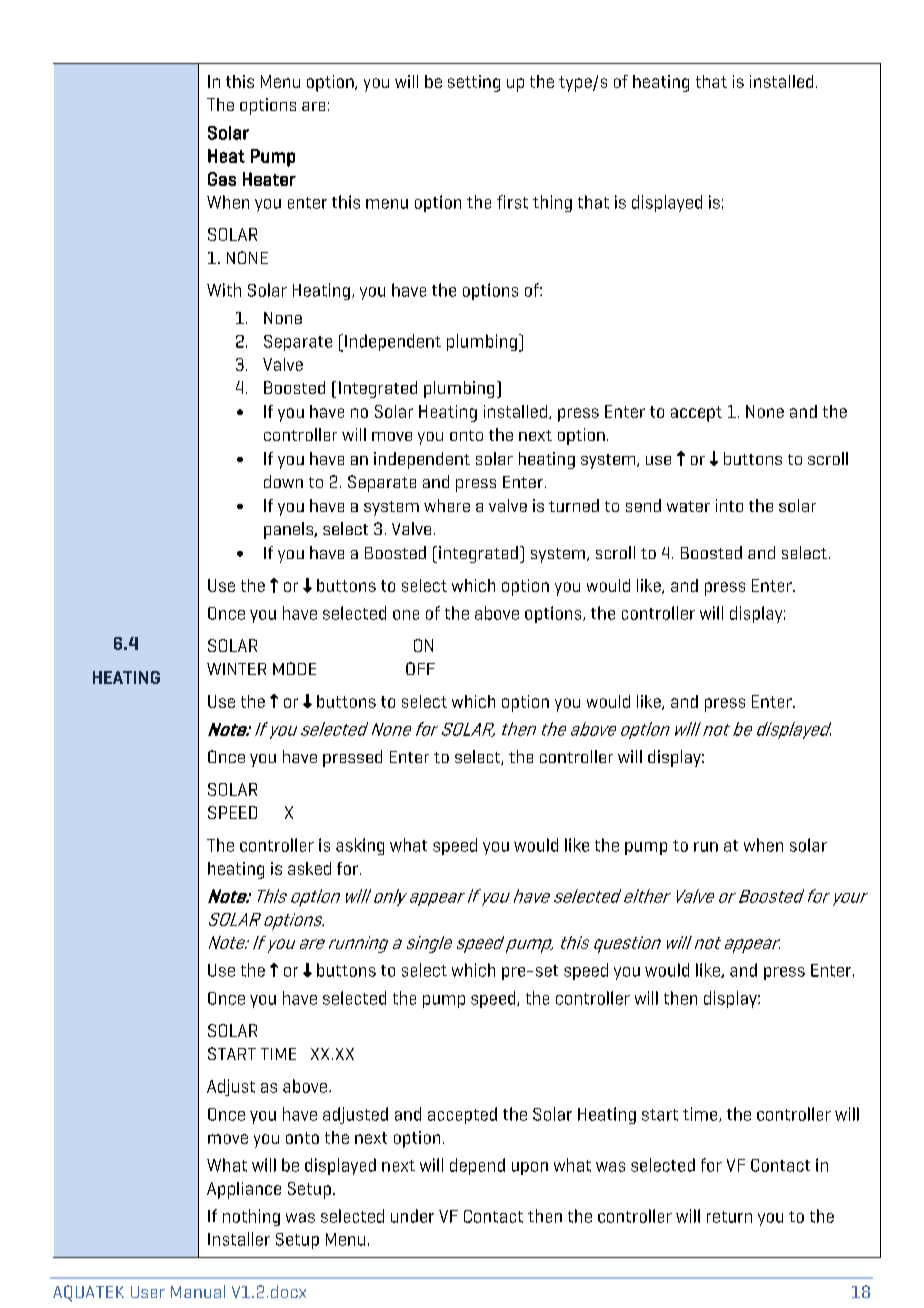 The image size is (924, 1308). I want to click on setting, so click(474, 83).
